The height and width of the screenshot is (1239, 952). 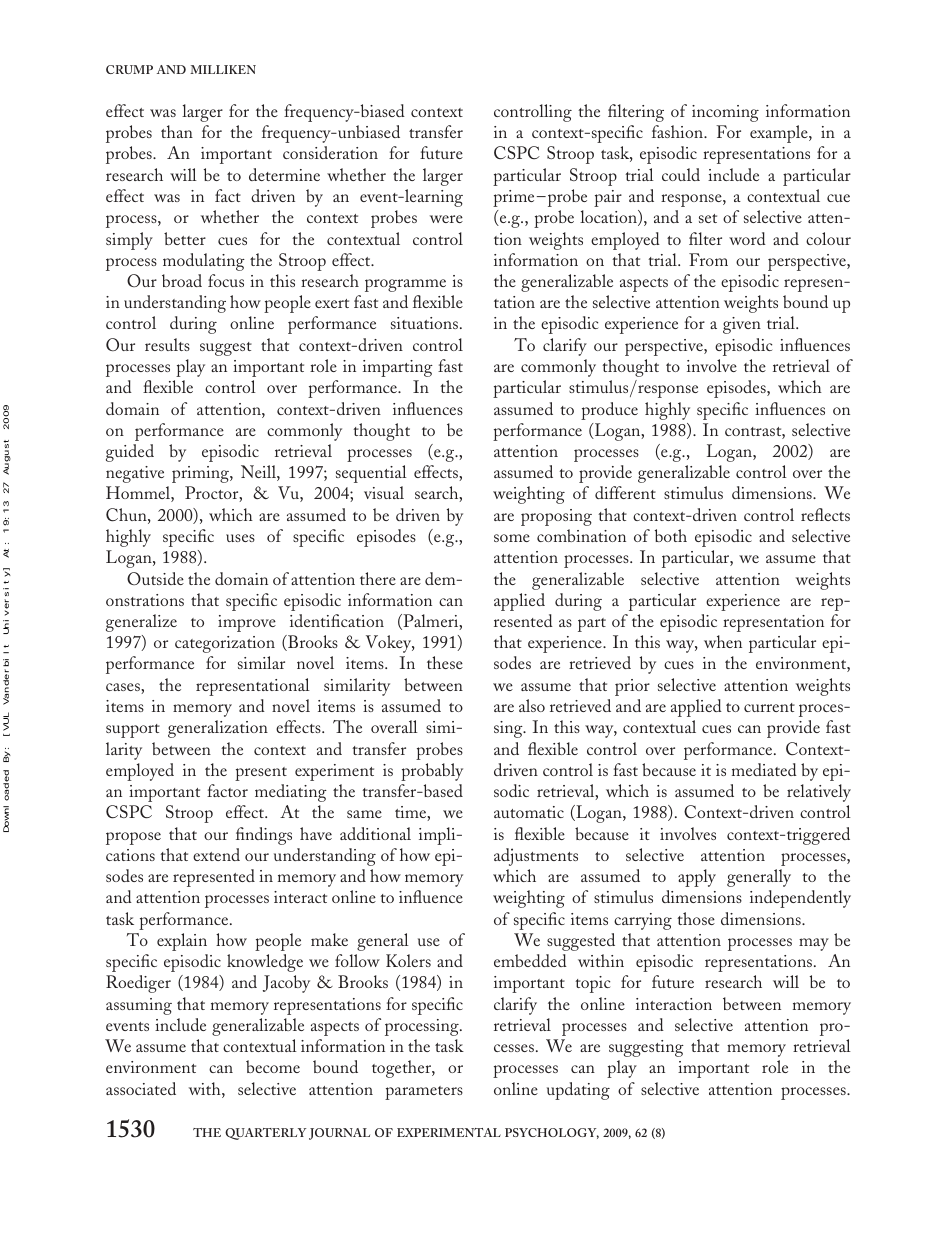 What do you see at coordinates (424, 1093) in the screenshot?
I see `parameters` at bounding box center [424, 1093].
